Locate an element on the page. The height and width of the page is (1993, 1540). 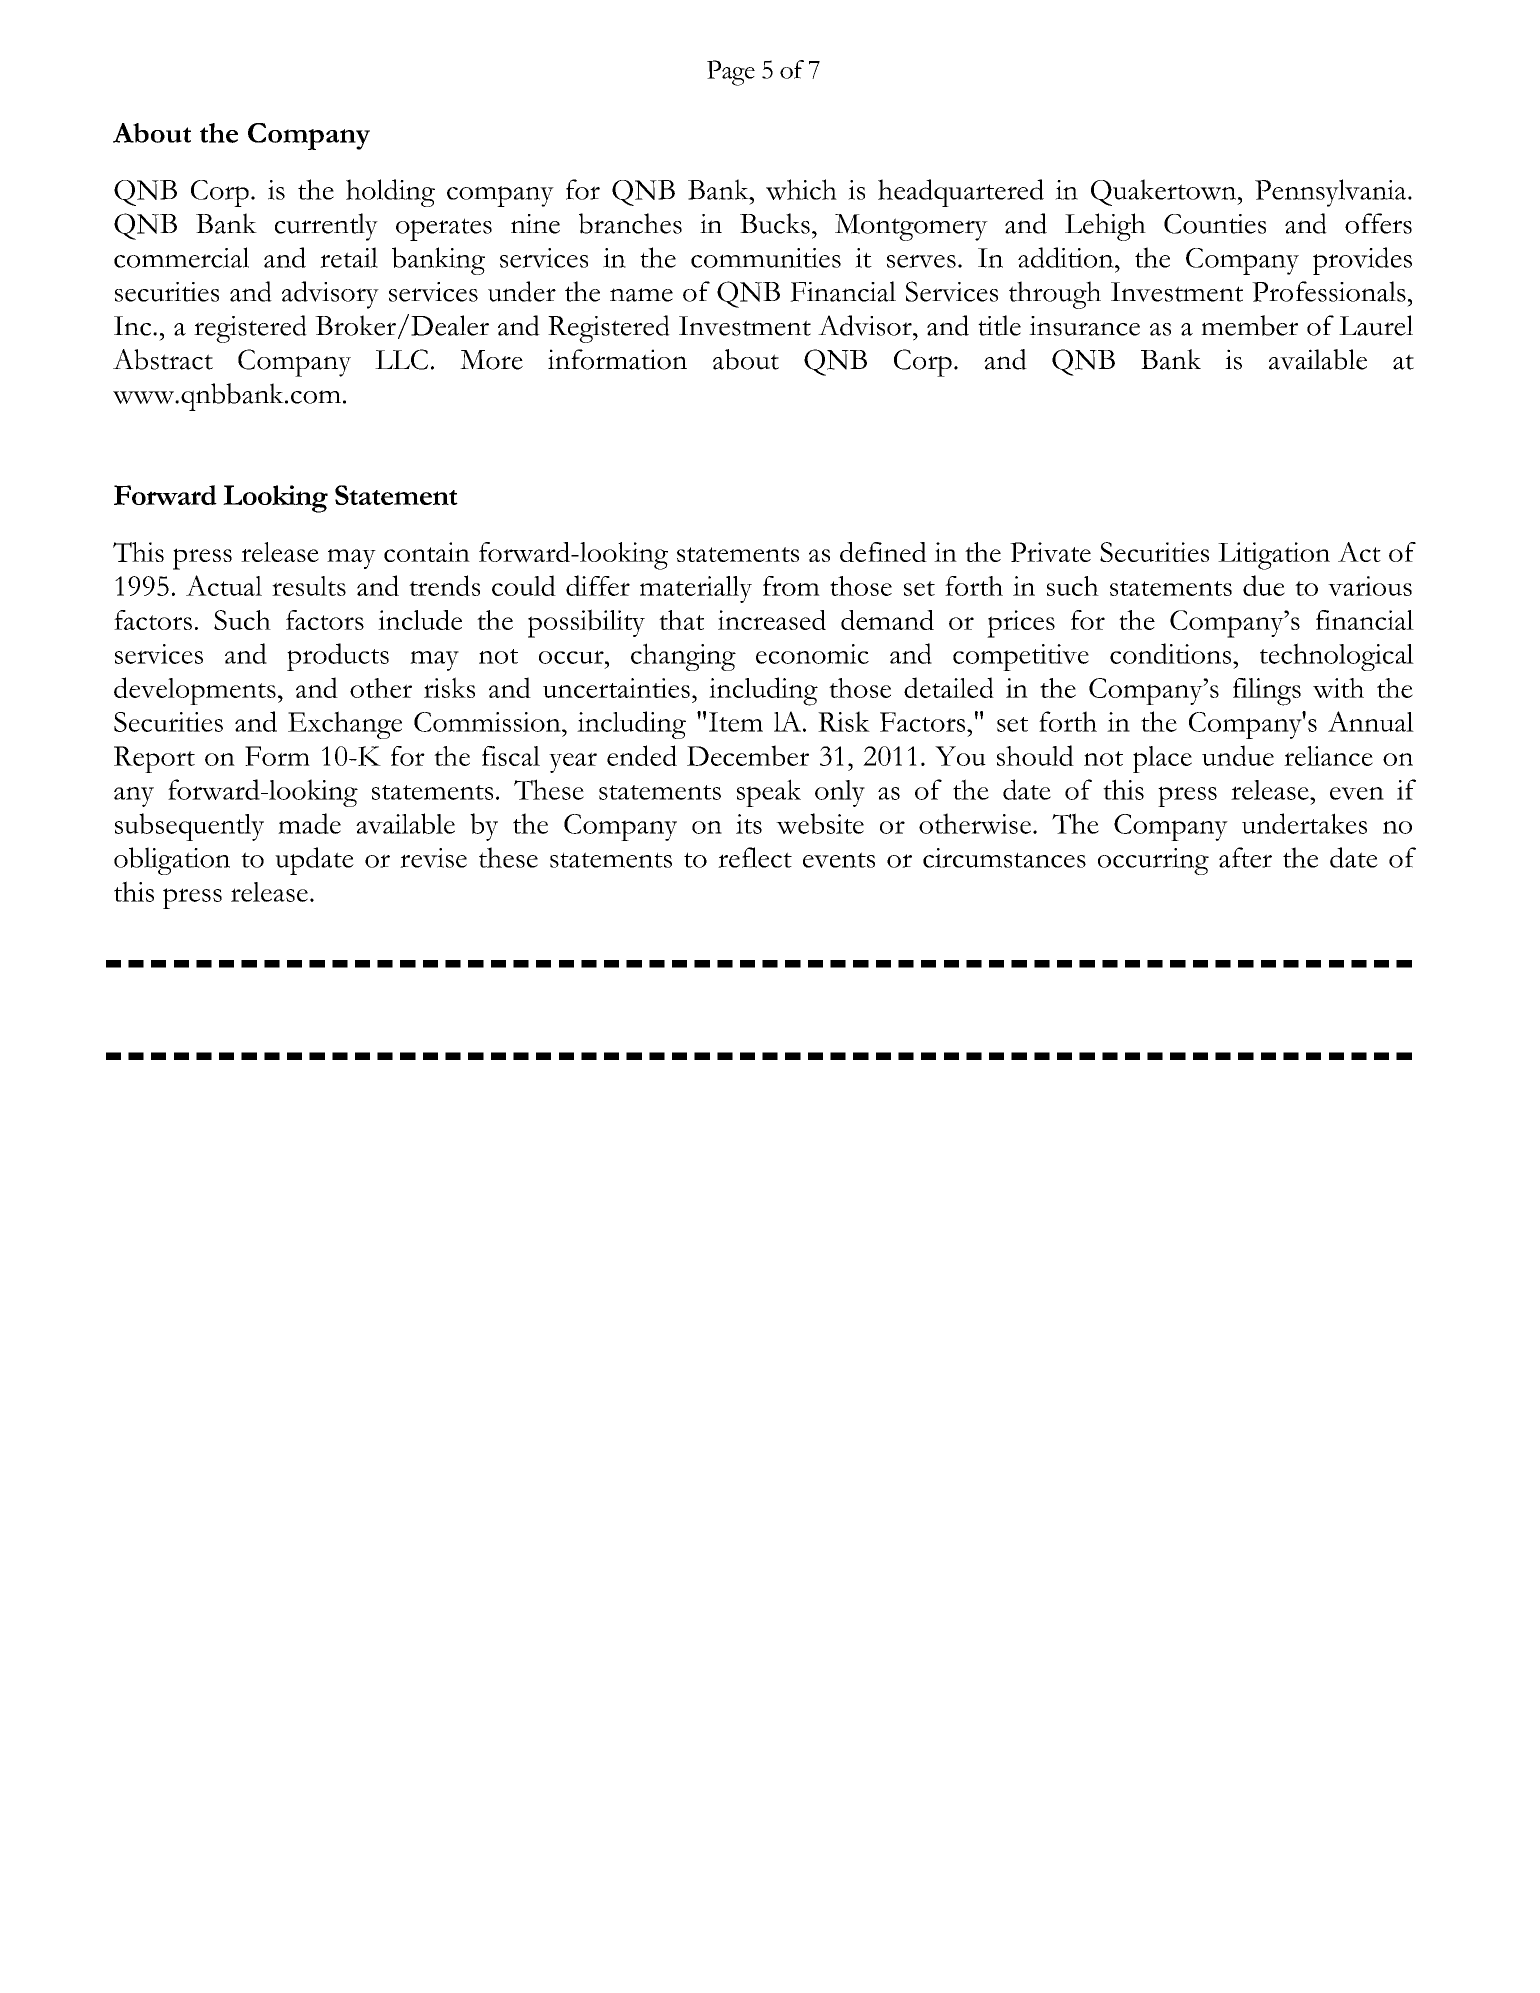
LLC is located at coordinates (401, 359).
